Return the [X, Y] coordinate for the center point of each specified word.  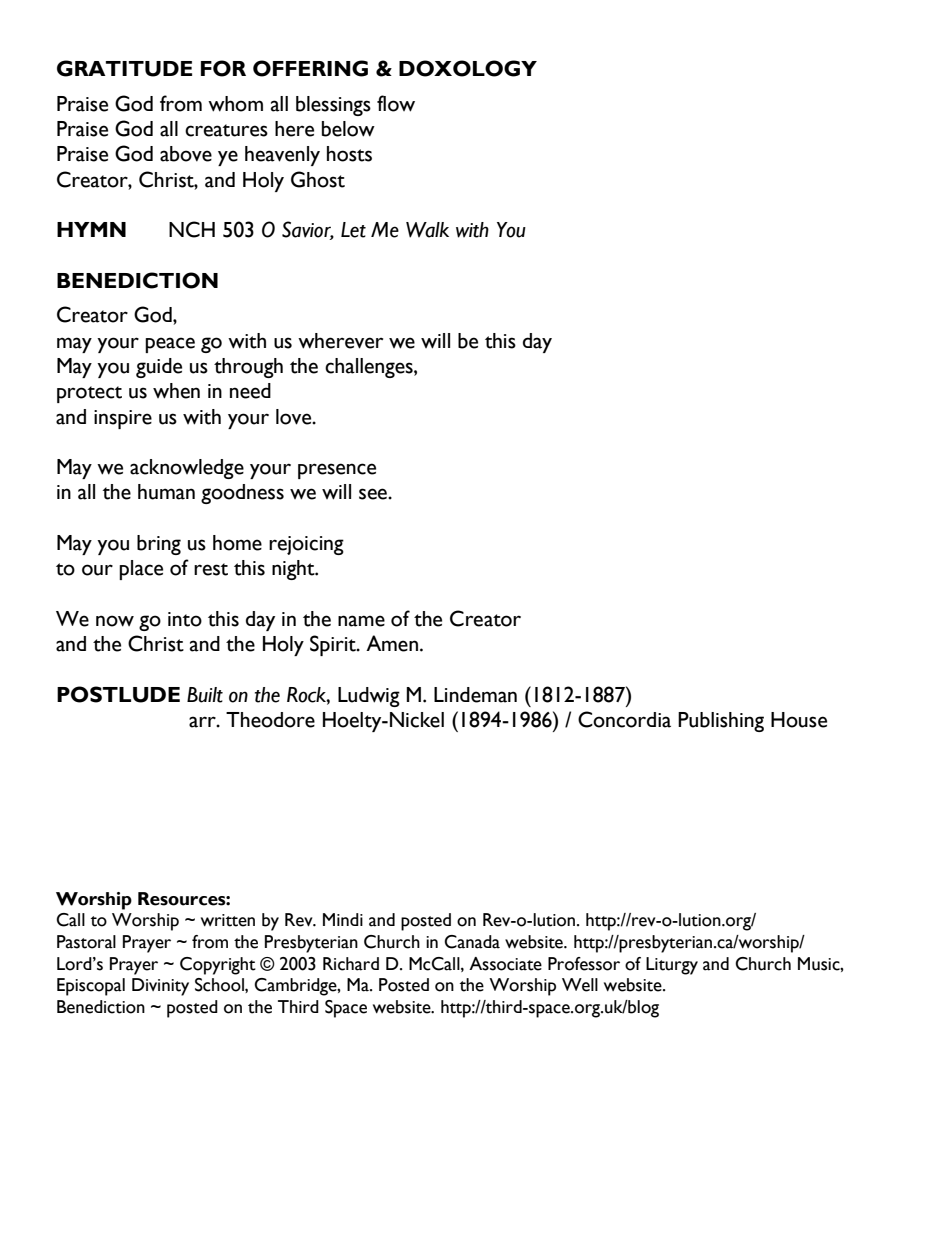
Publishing [721, 722]
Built [205, 695]
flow [396, 103]
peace [170, 345]
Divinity [160, 987]
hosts [349, 154]
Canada [472, 942]
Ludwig [369, 697]
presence [337, 471]
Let [353, 230]
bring [159, 545]
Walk [427, 230]
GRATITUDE [124, 68]
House [799, 720]
